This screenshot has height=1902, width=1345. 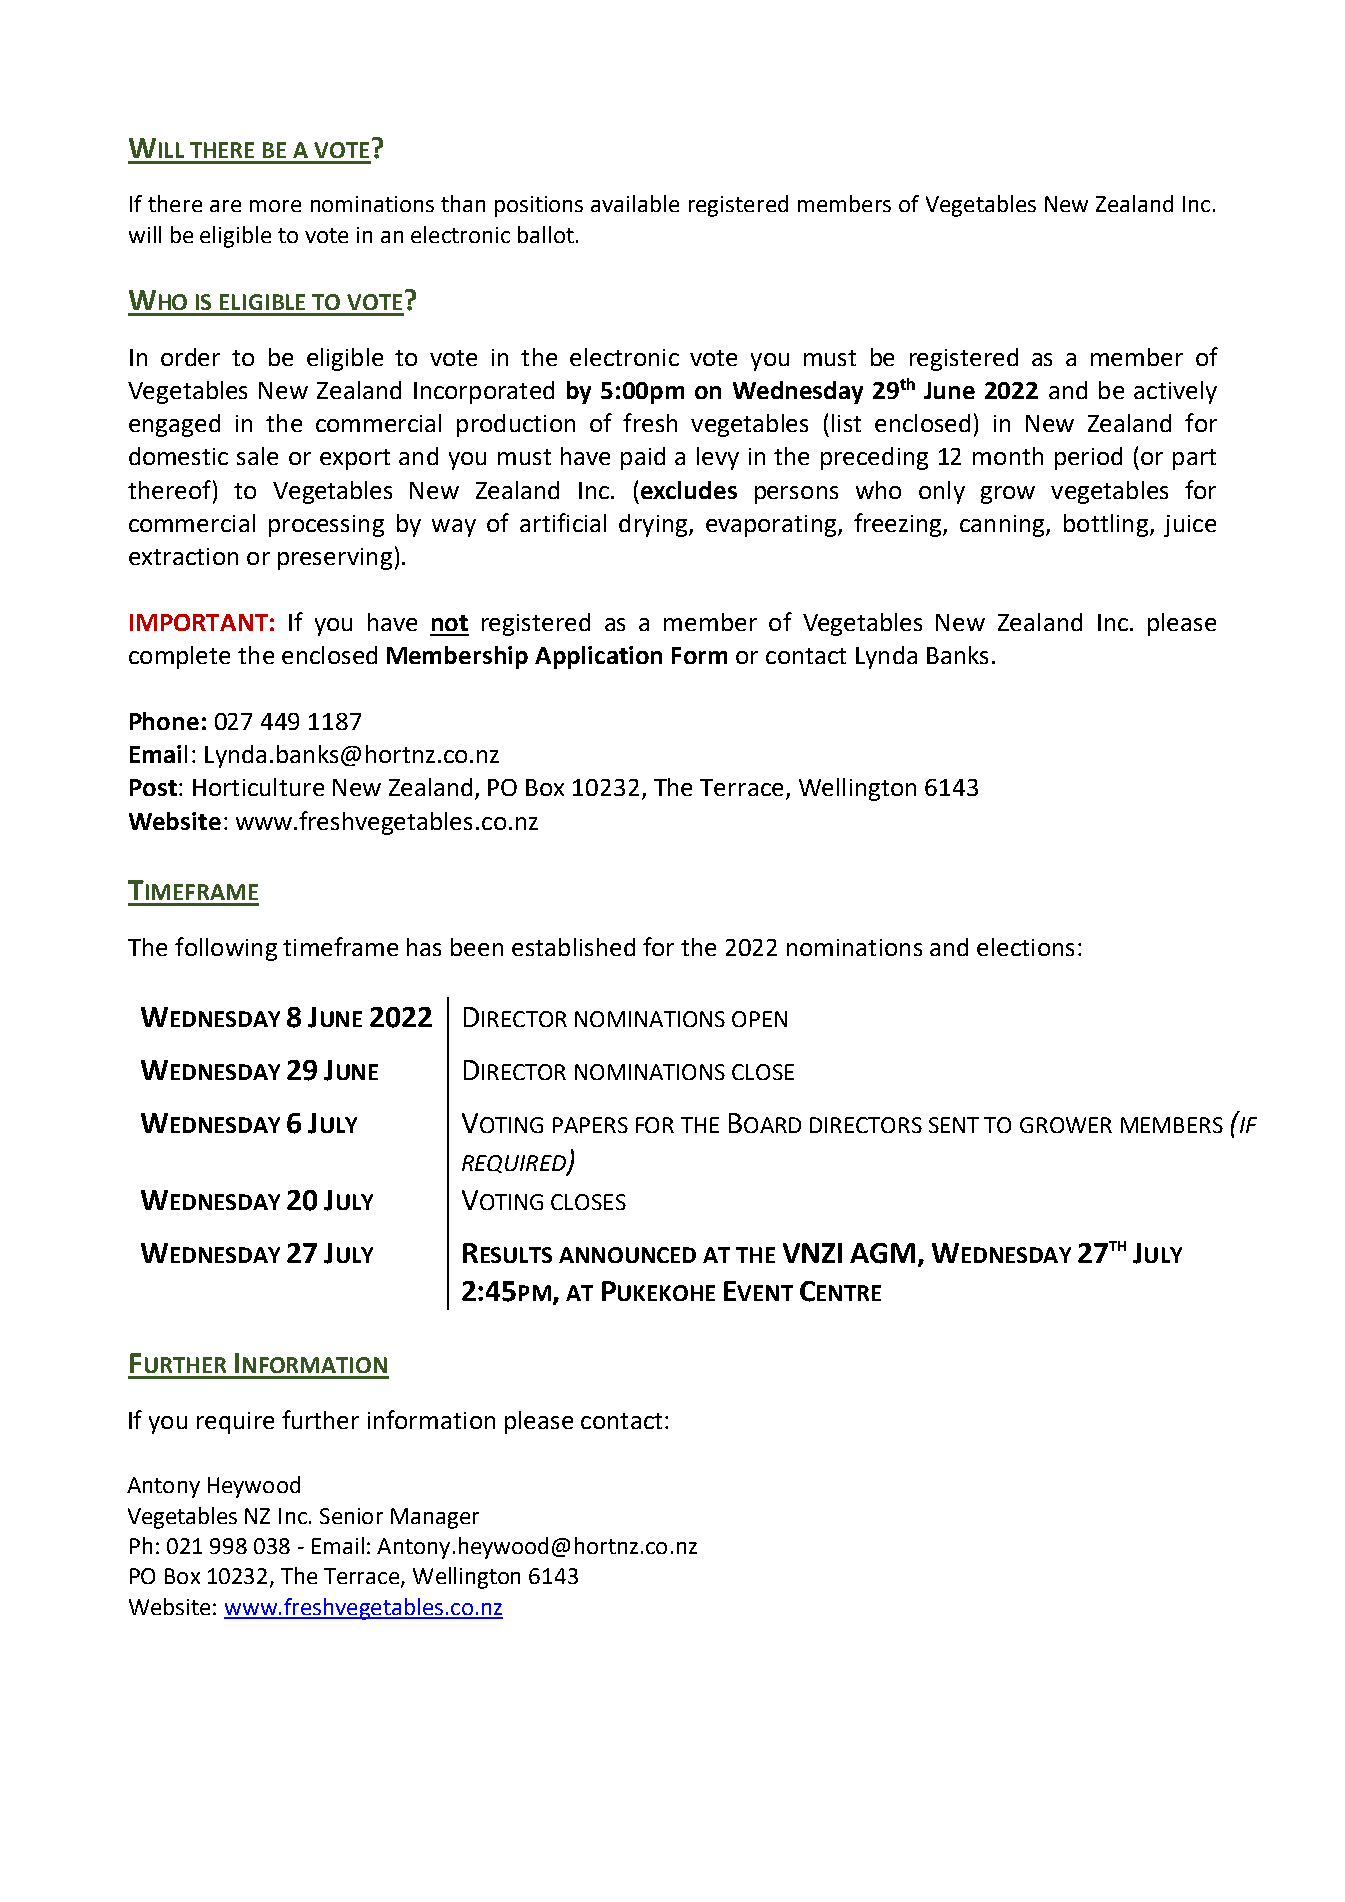 I want to click on available, so click(x=635, y=203).
